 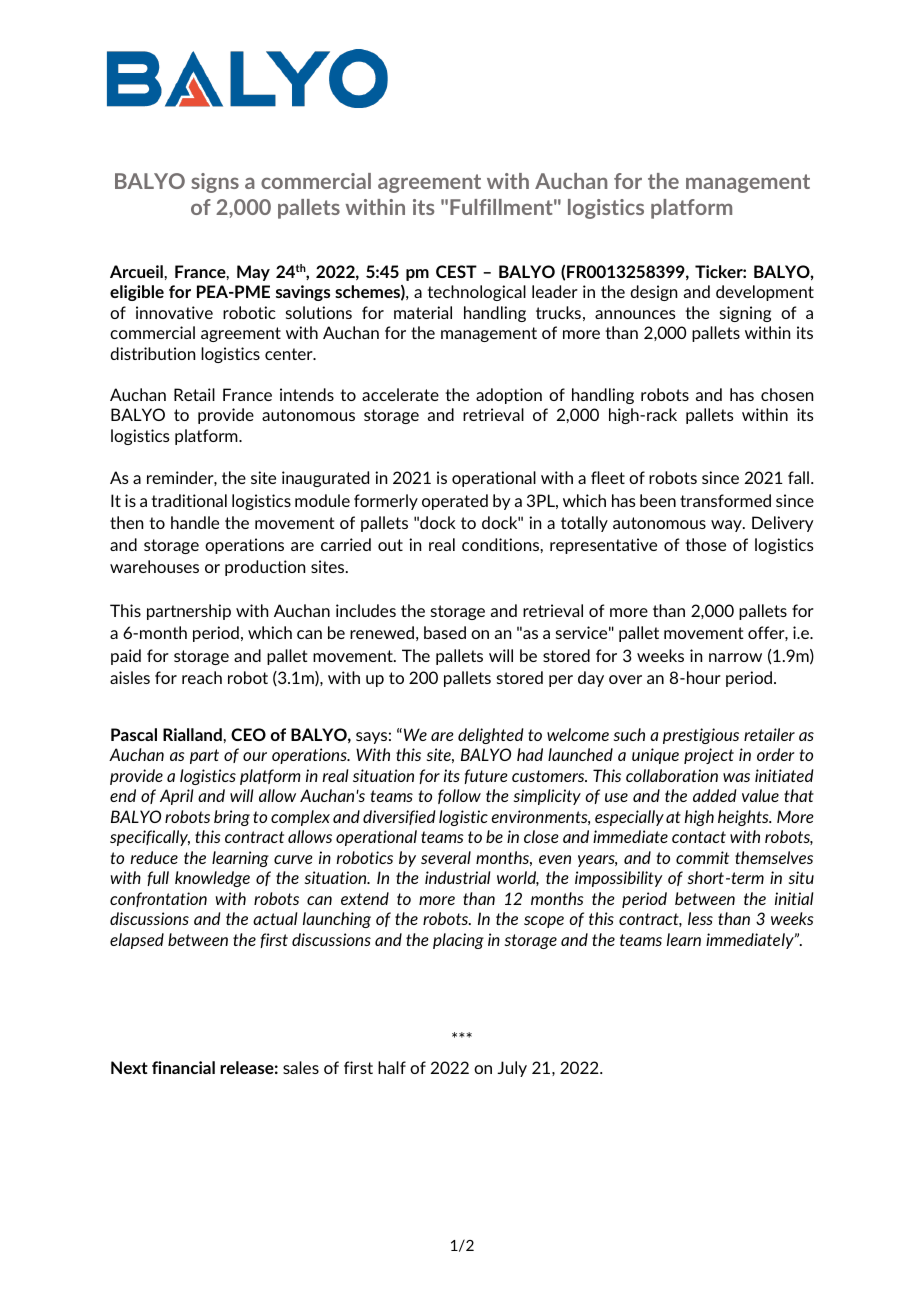 I want to click on CEST, so click(x=456, y=271).
